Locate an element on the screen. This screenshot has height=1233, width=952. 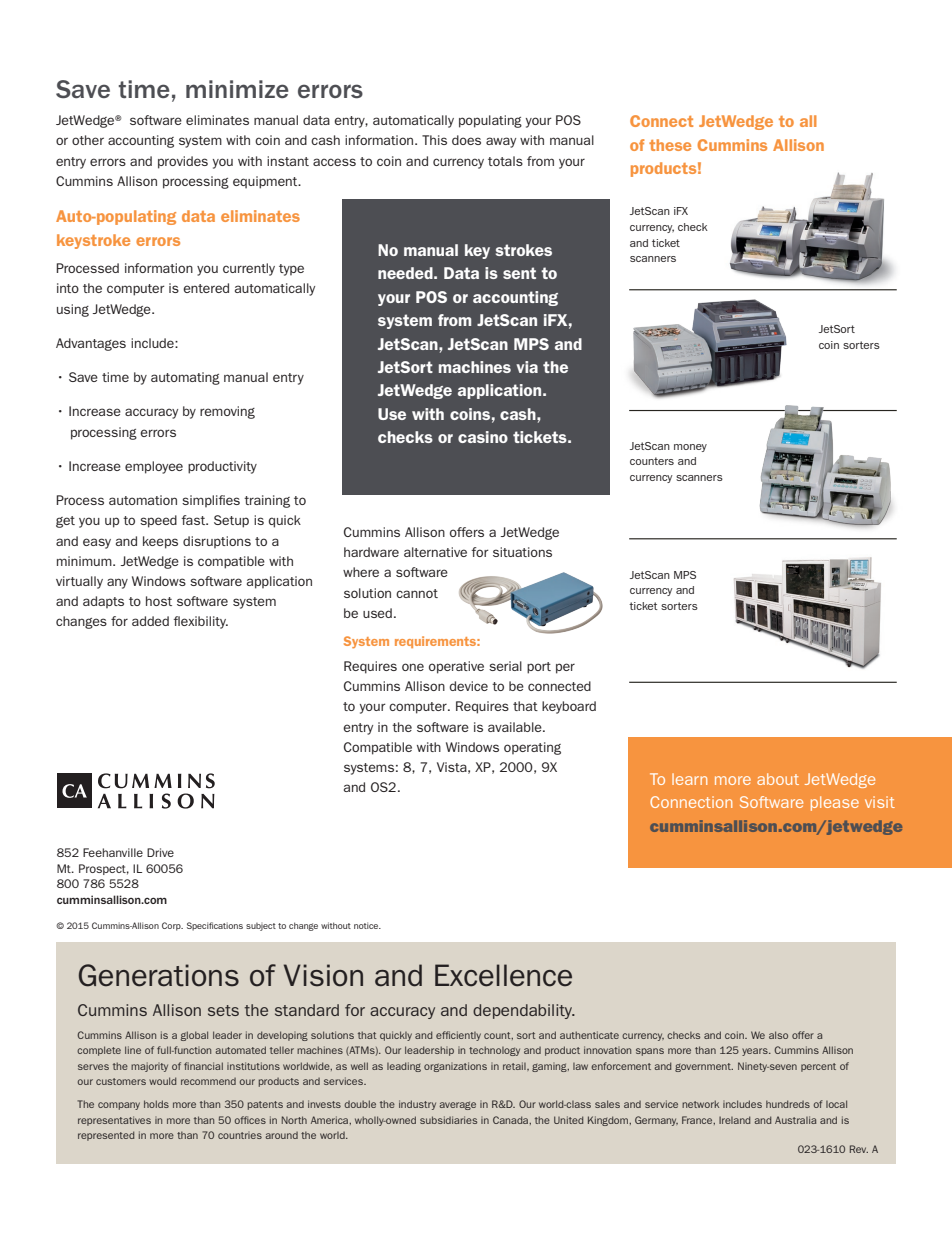
provides is located at coordinates (183, 162).
